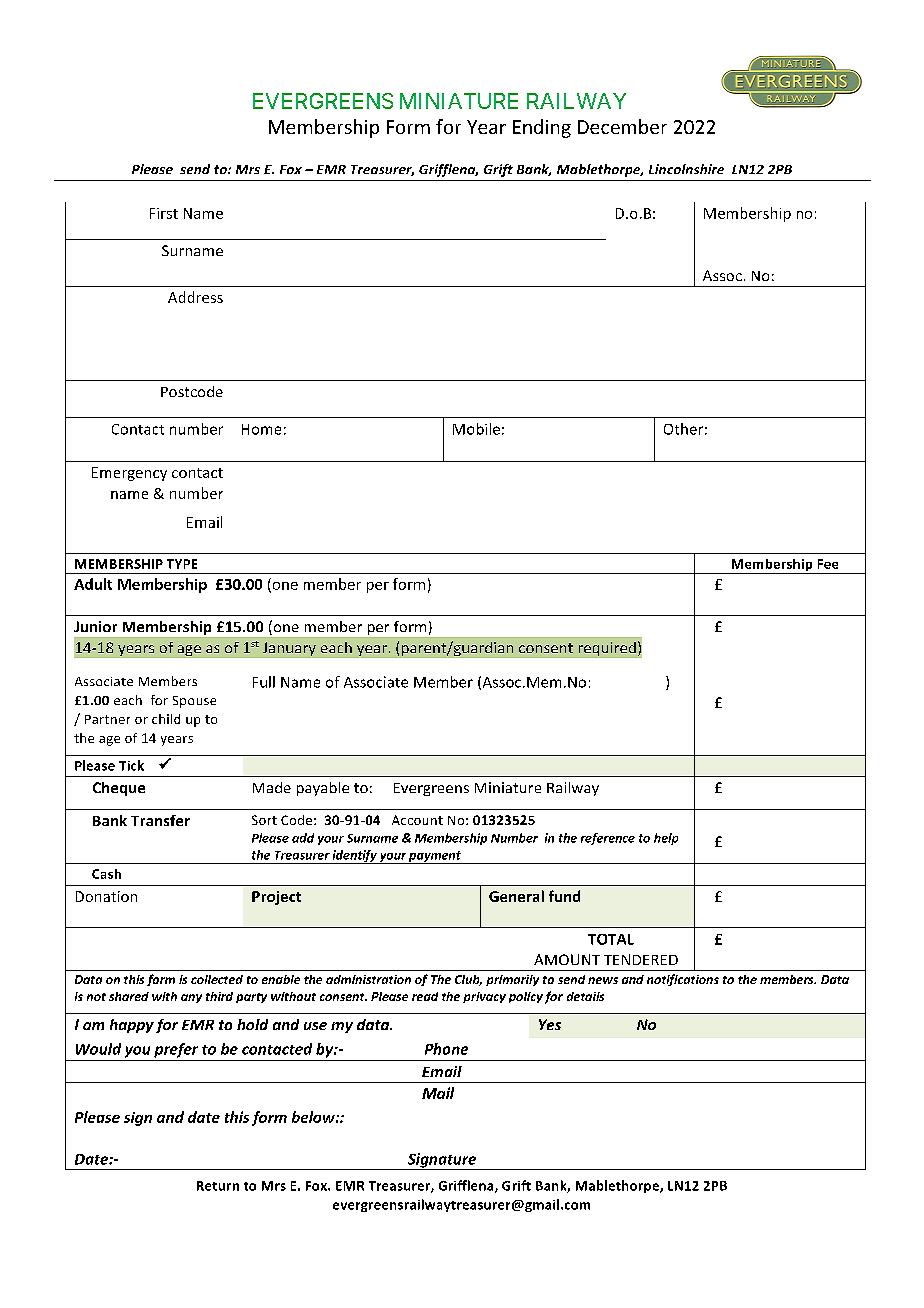 The width and height of the screenshot is (924, 1308). Describe the element at coordinates (686, 169) in the screenshot. I see `Lincolnshire` at that location.
